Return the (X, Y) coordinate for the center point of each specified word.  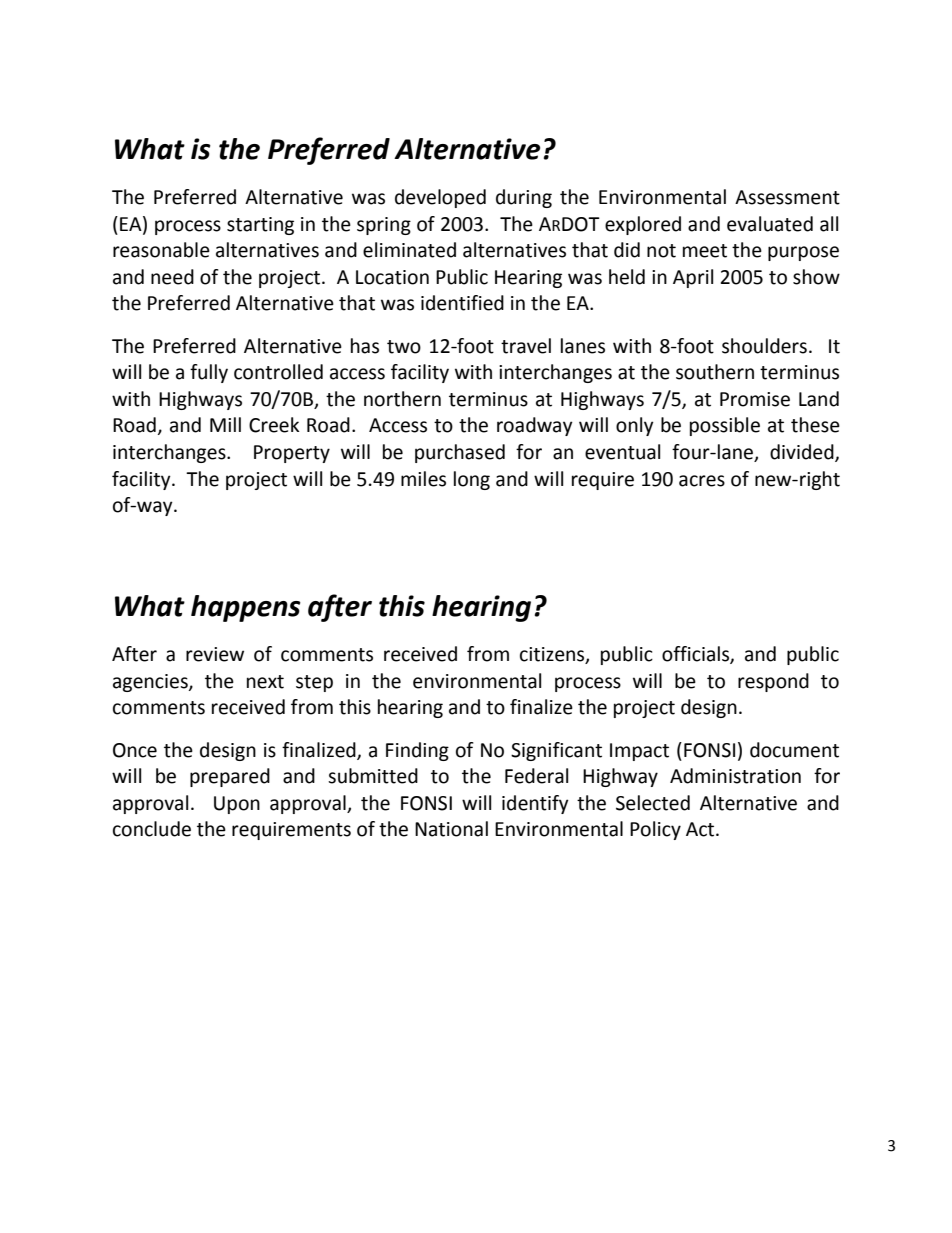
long (472, 480)
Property (292, 454)
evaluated (770, 224)
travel (526, 346)
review (215, 654)
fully (209, 373)
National (451, 829)
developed (440, 198)
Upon (237, 805)
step (314, 683)
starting (260, 226)
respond (773, 682)
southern (715, 372)
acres (702, 481)
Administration (735, 776)
